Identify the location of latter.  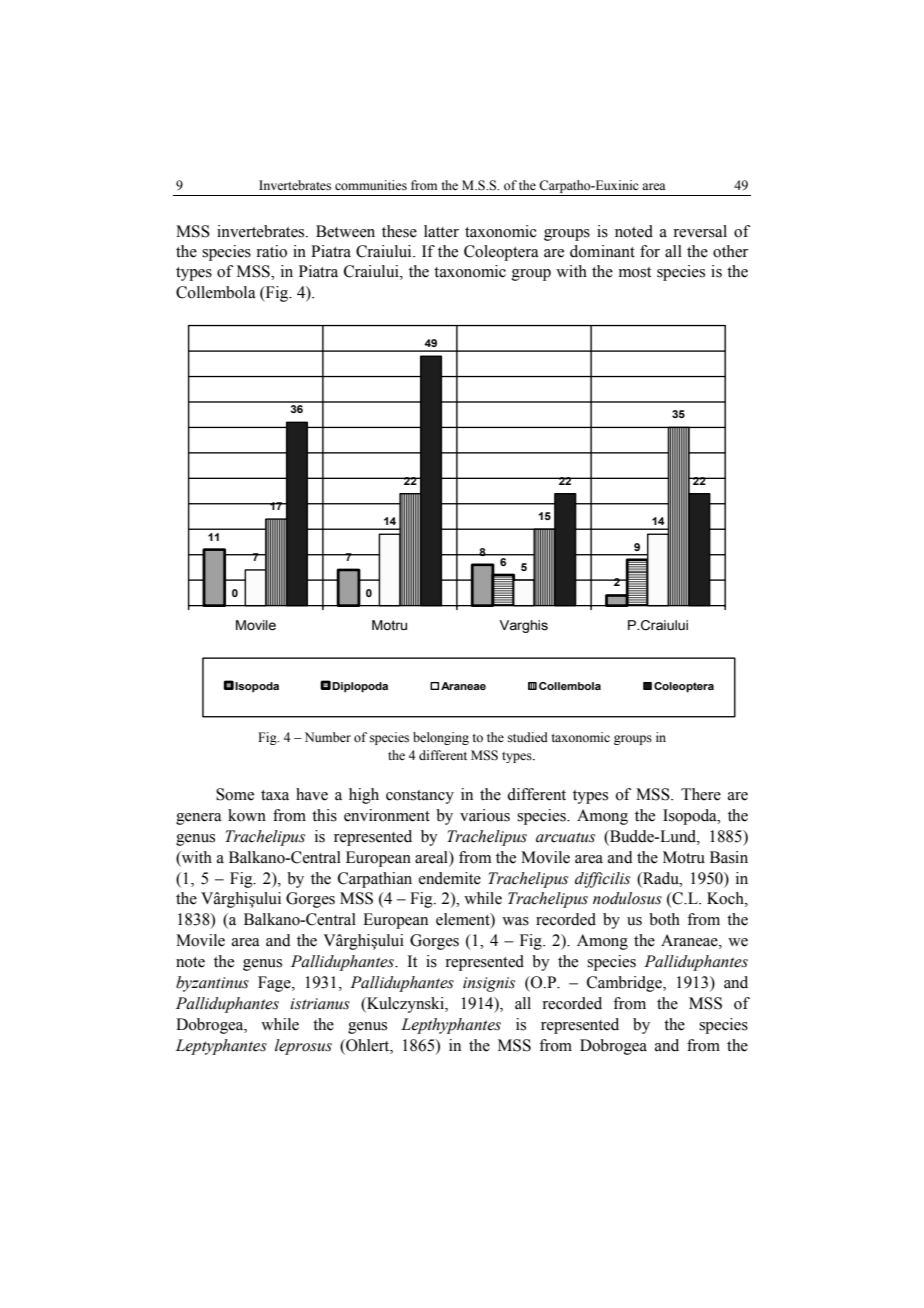
(441, 231).
